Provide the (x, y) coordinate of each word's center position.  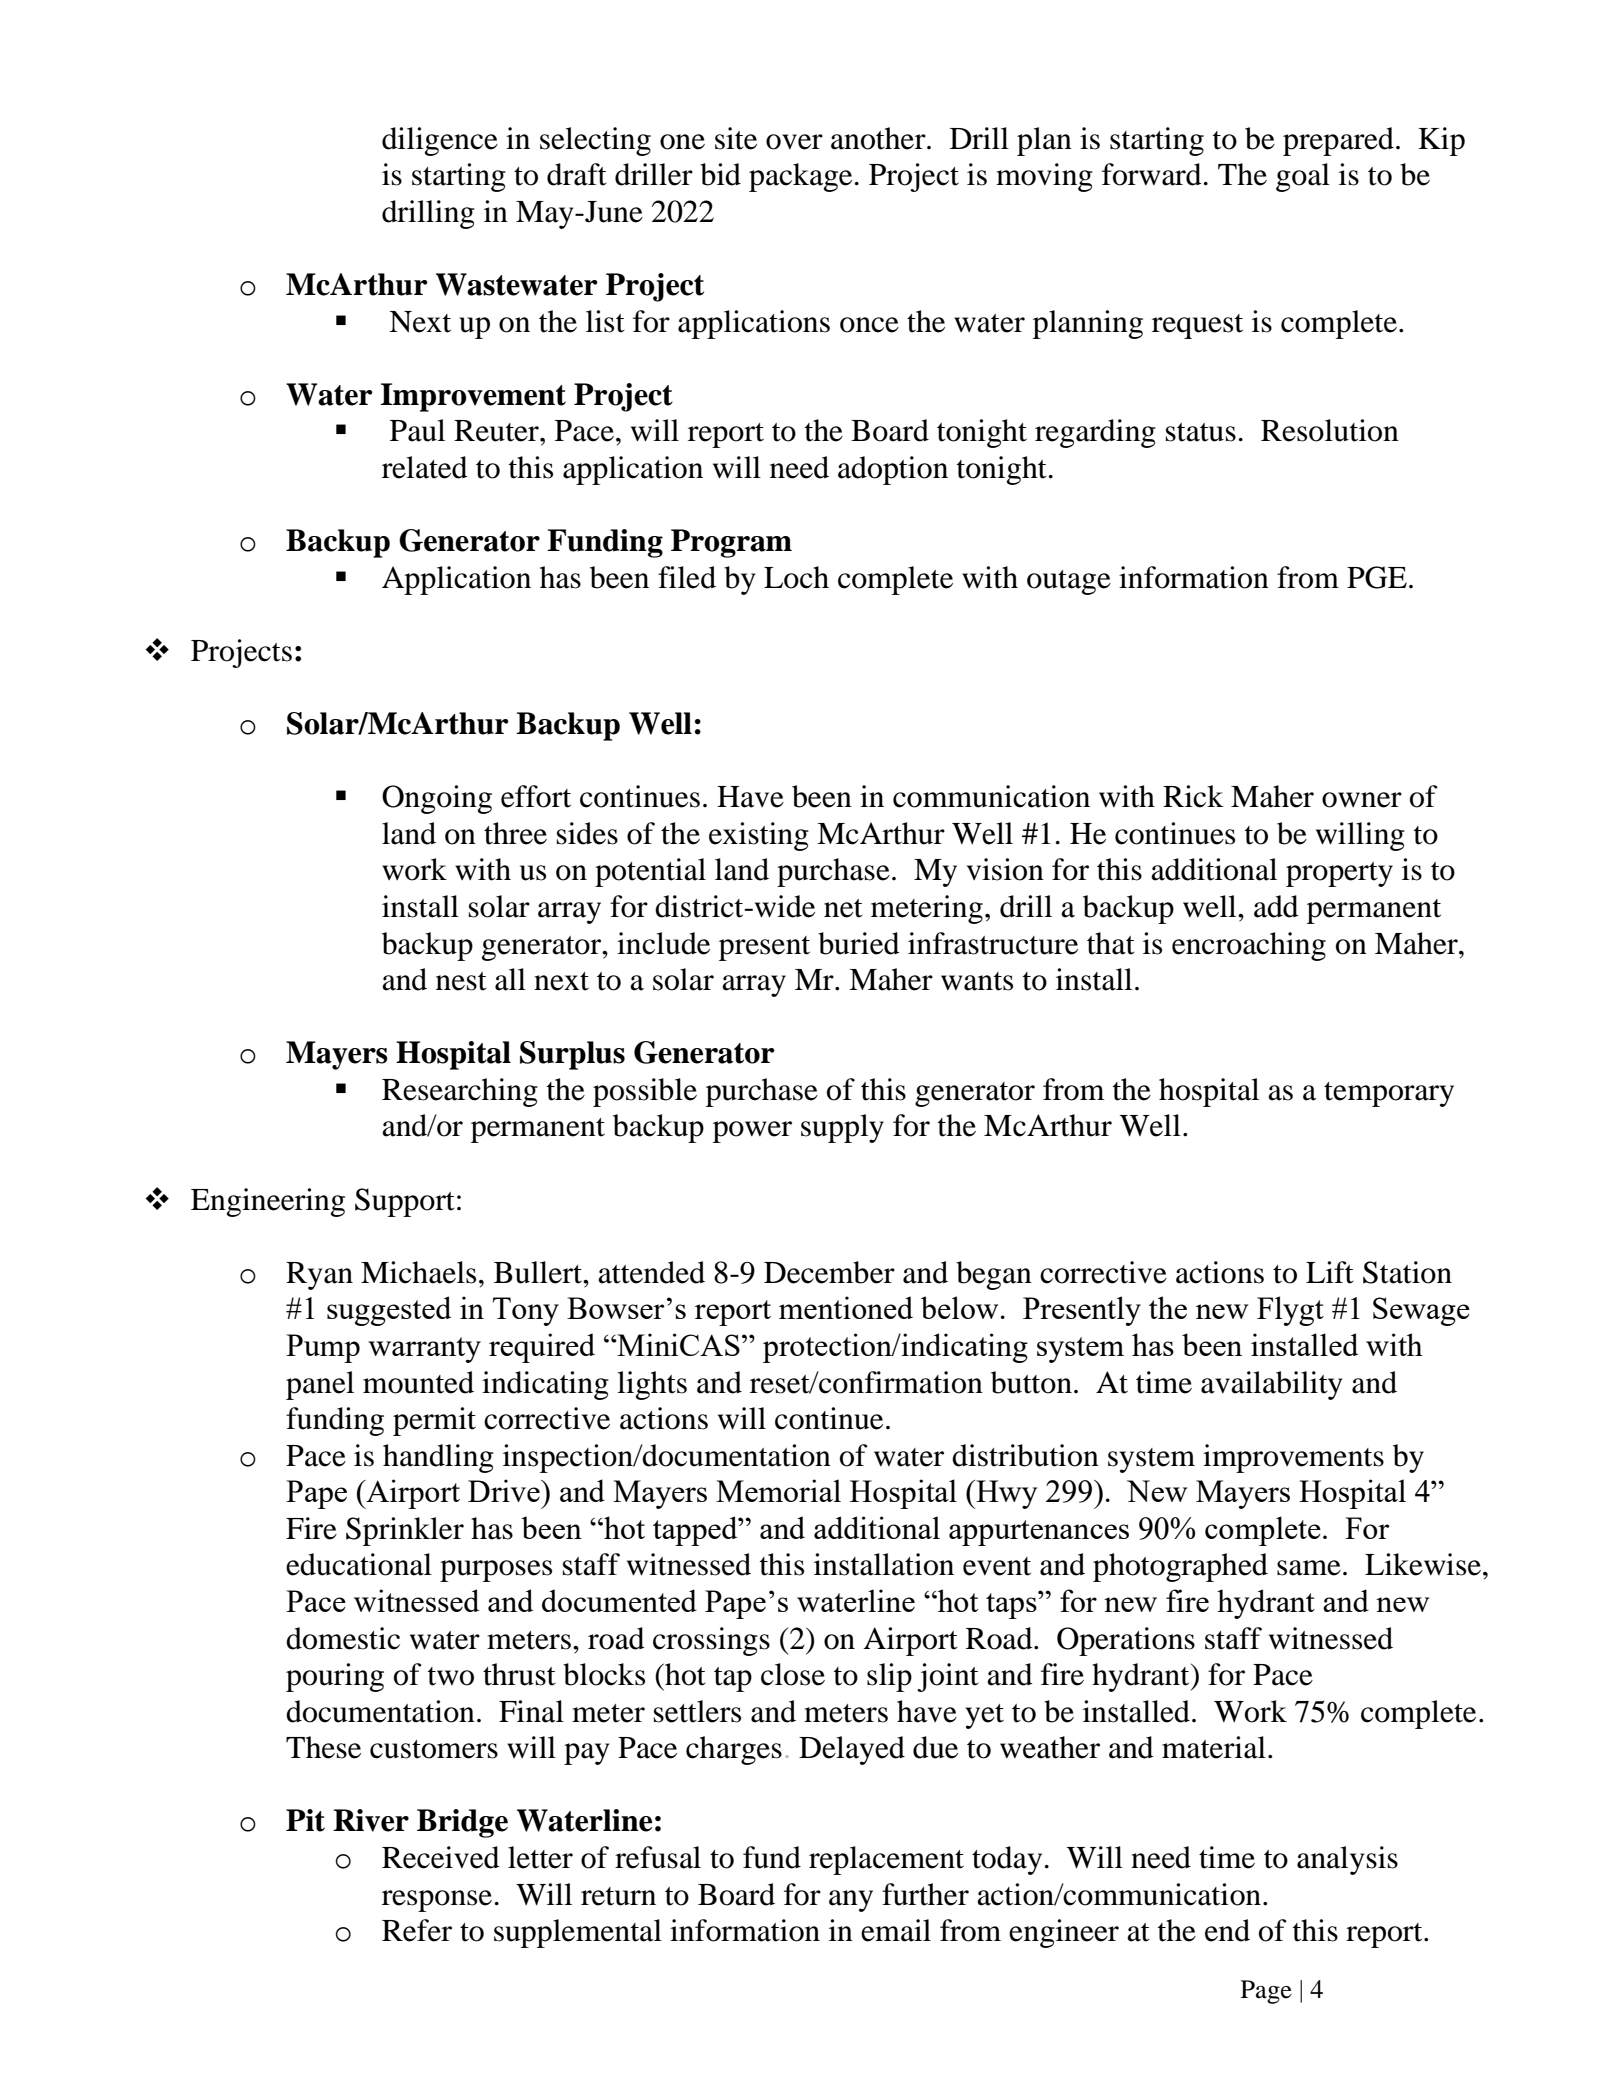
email (896, 1930)
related (425, 467)
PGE (1377, 577)
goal (1303, 177)
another (879, 138)
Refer (417, 1930)
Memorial (778, 1490)
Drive (505, 1490)
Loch (796, 577)
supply (842, 1128)
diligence (440, 141)
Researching (460, 1092)
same (1309, 1568)
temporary (1389, 1094)
